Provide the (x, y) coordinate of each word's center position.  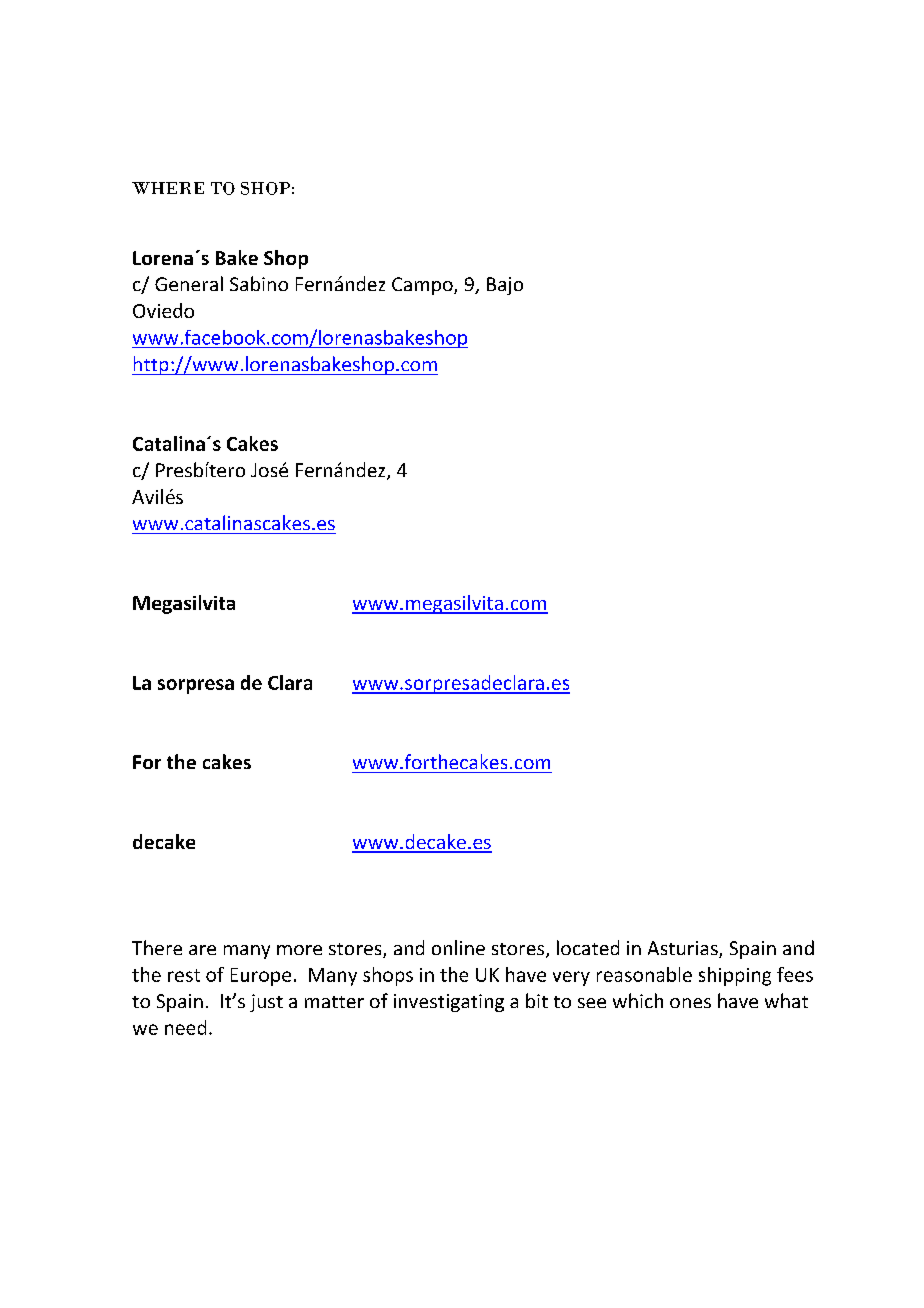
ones (690, 1003)
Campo (423, 286)
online (458, 947)
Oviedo (163, 310)
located (588, 947)
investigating (449, 1003)
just (266, 1003)
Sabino (259, 283)
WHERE (168, 188)
